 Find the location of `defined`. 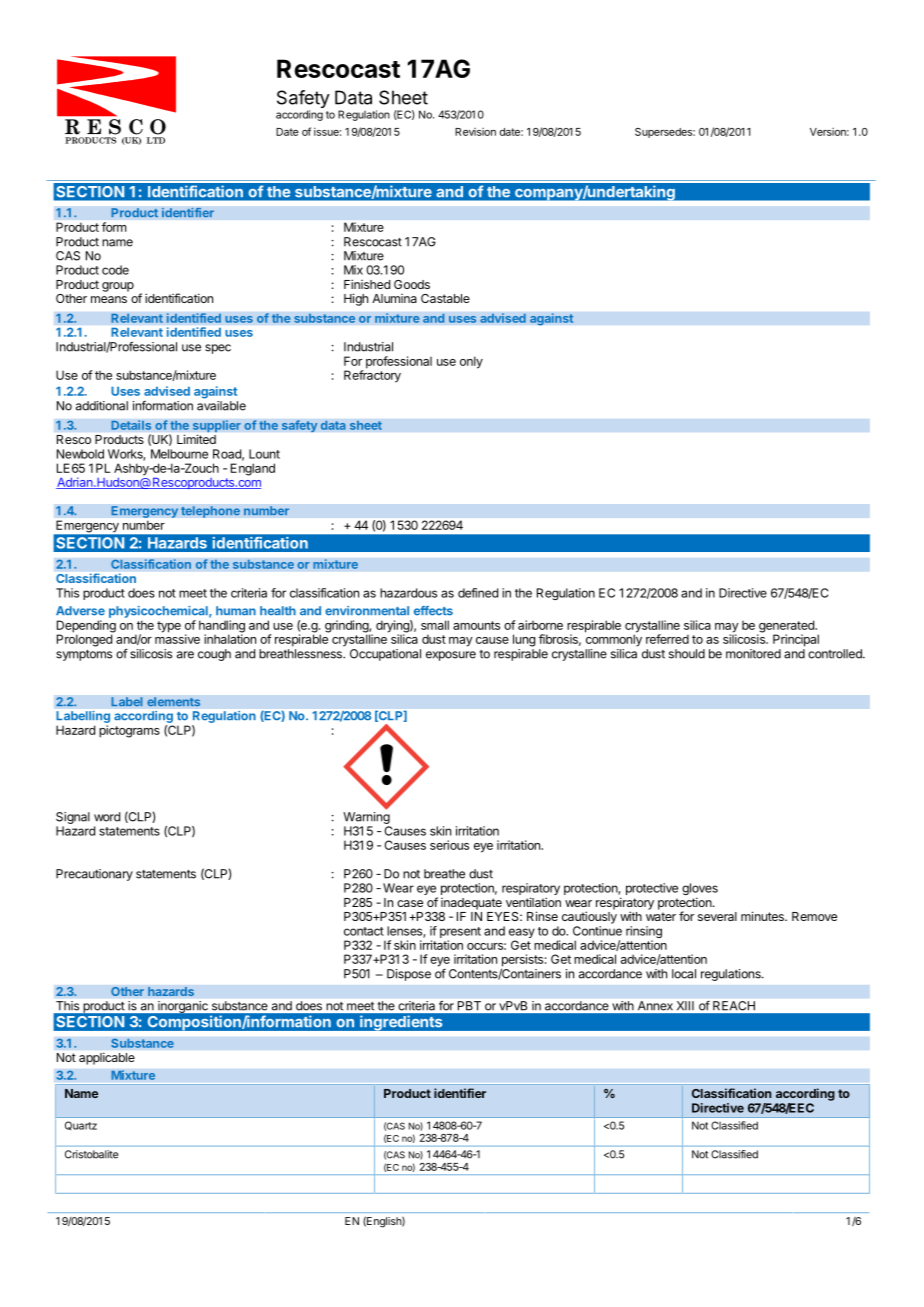

defined is located at coordinates (478, 593).
